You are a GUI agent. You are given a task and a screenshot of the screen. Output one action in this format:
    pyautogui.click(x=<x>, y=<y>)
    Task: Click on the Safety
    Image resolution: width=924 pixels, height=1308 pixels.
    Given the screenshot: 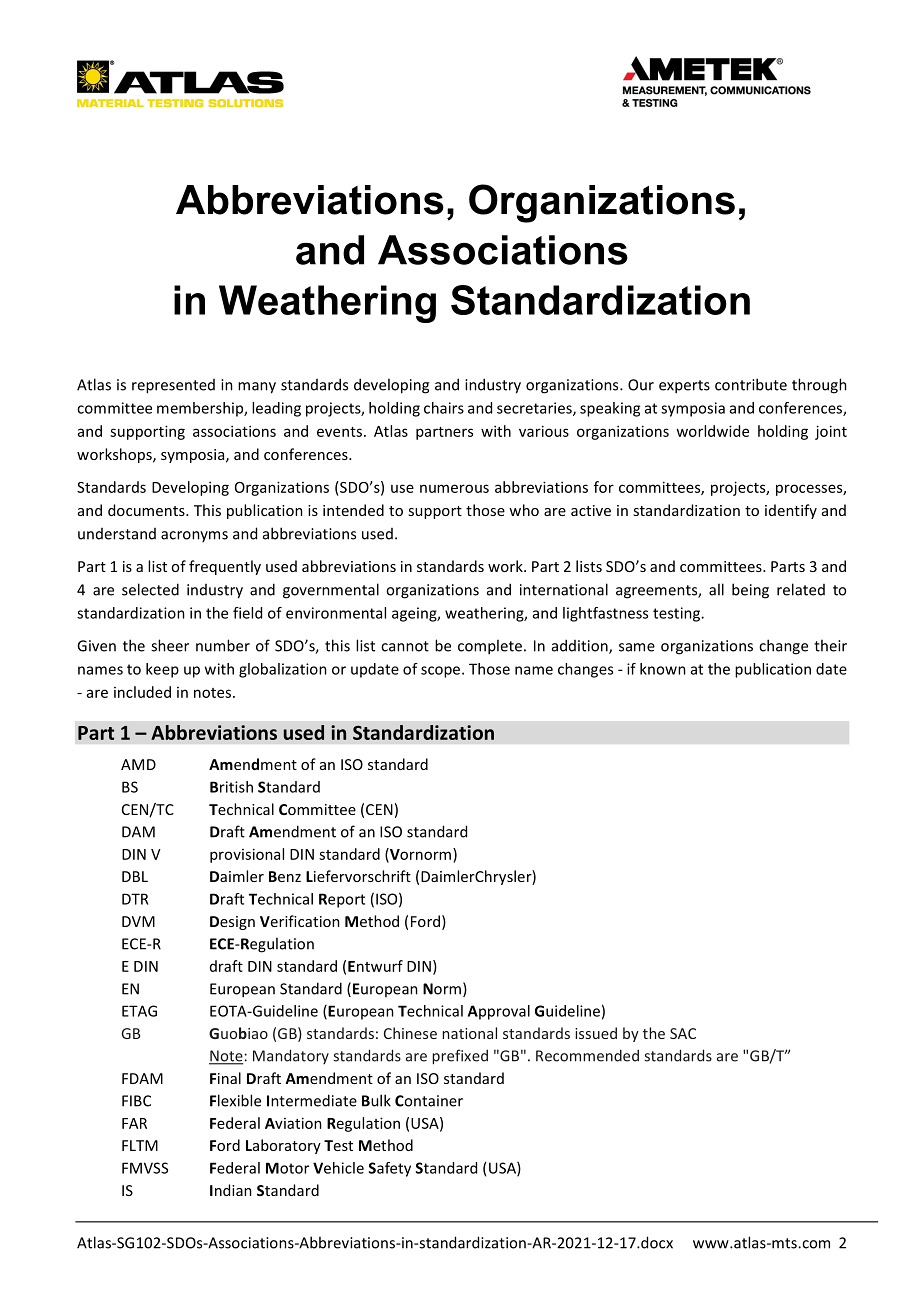 What is the action you would take?
    pyautogui.click(x=390, y=1169)
